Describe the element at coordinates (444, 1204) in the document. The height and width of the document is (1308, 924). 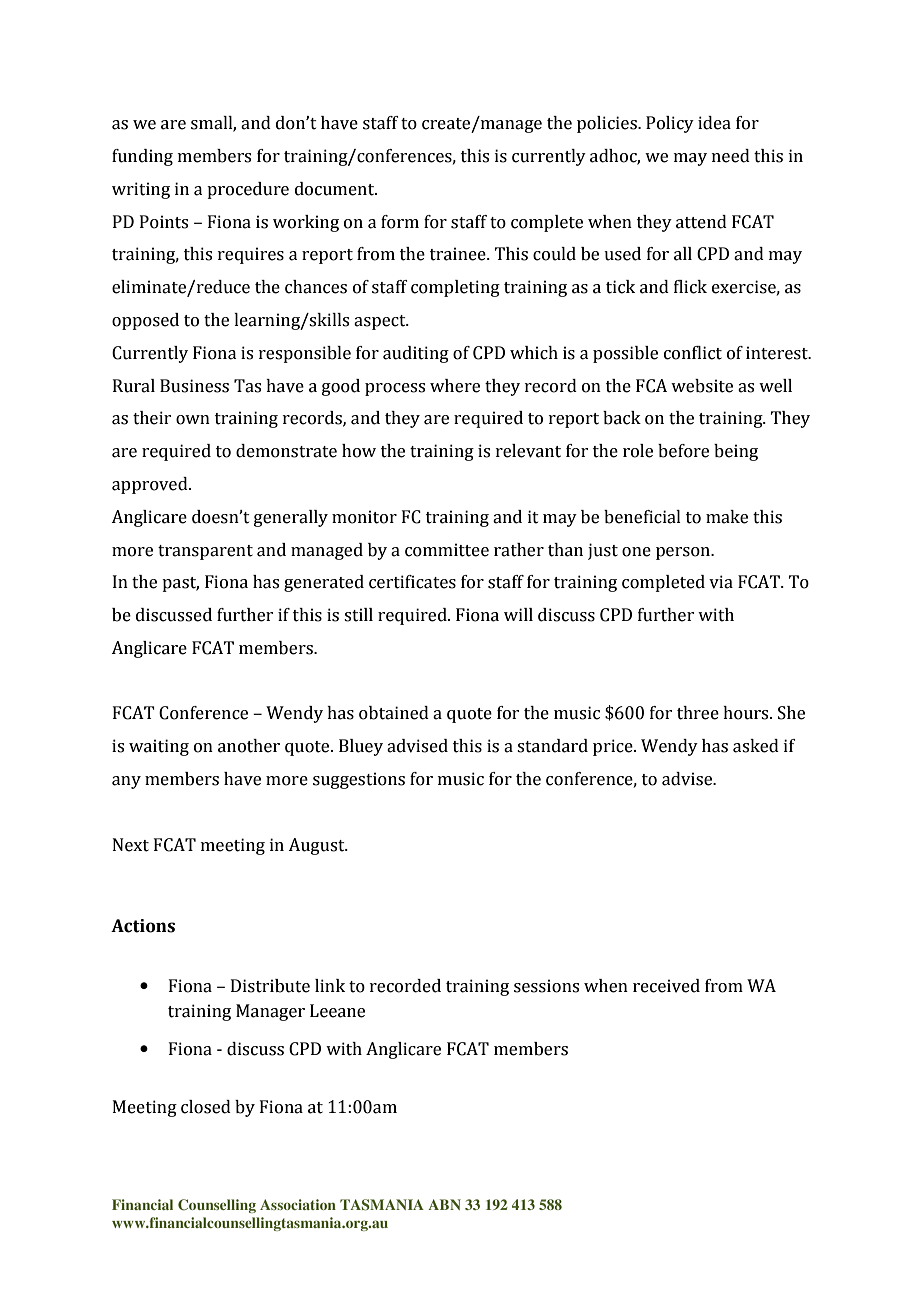
I see `ABN` at that location.
